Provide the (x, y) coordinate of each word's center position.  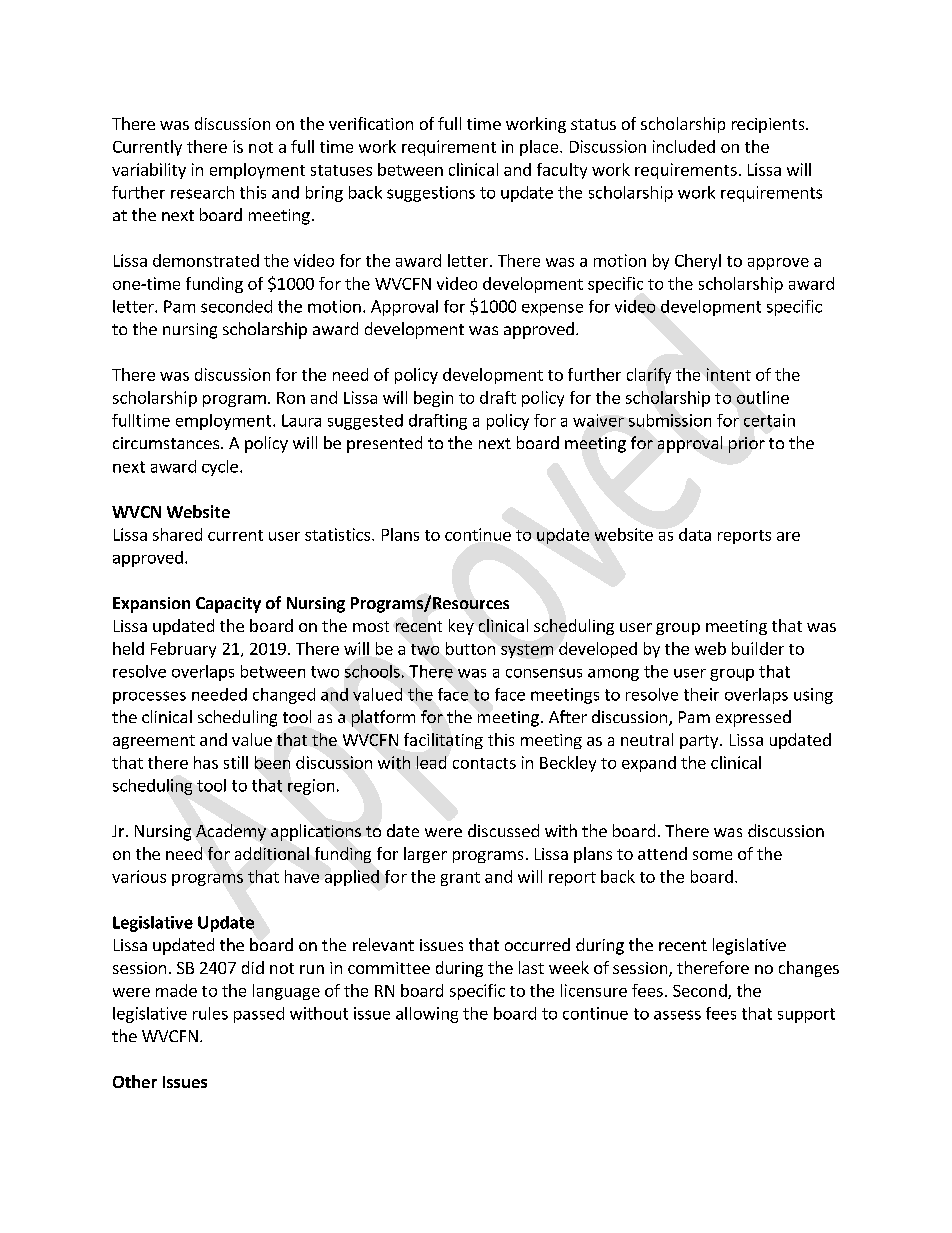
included (684, 146)
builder (758, 648)
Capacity (228, 605)
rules (210, 1013)
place (540, 148)
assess (677, 1015)
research (202, 192)
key (461, 627)
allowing (427, 1015)
